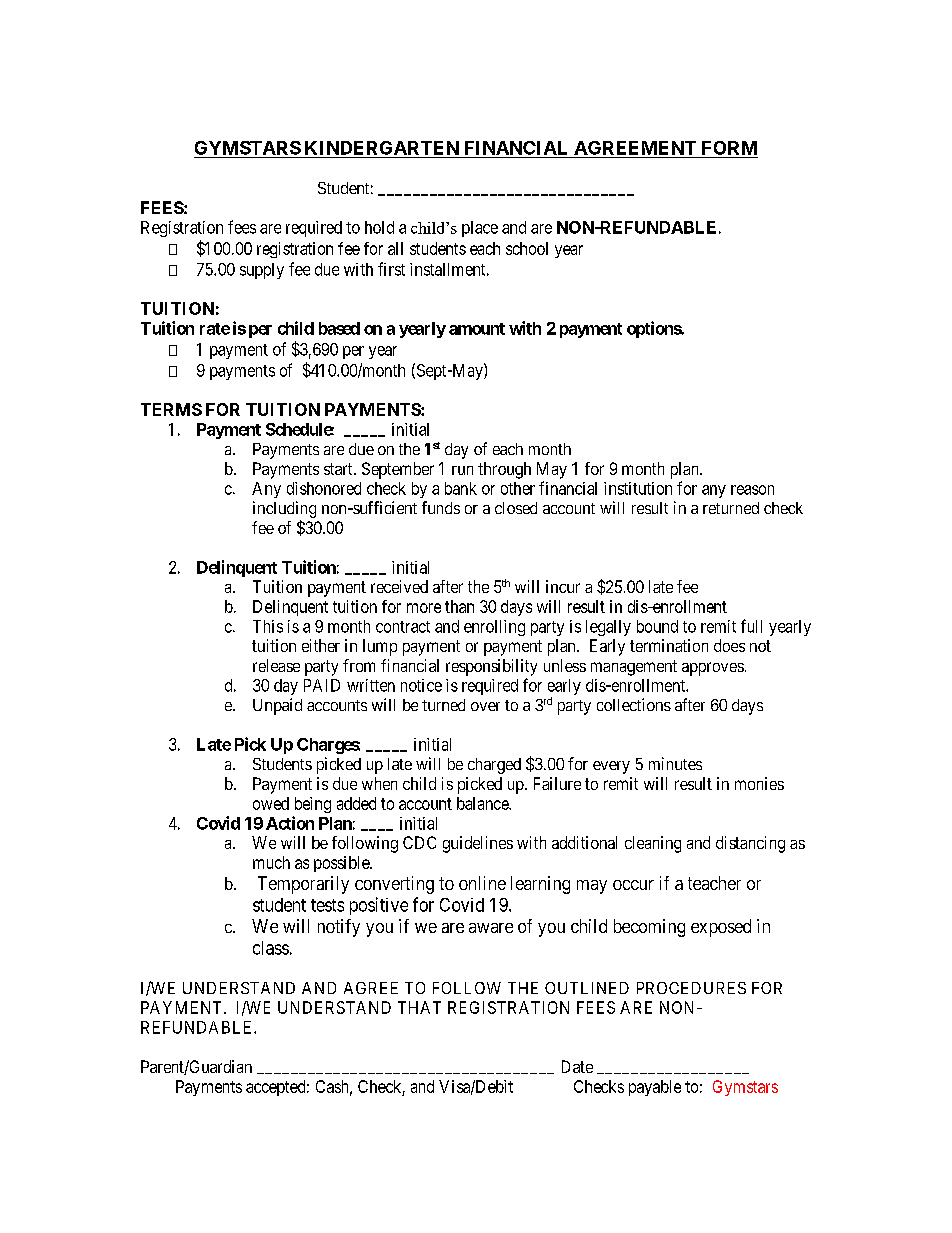 The width and height of the screenshot is (952, 1233). What do you see at coordinates (271, 862) in the screenshot?
I see `much` at bounding box center [271, 862].
